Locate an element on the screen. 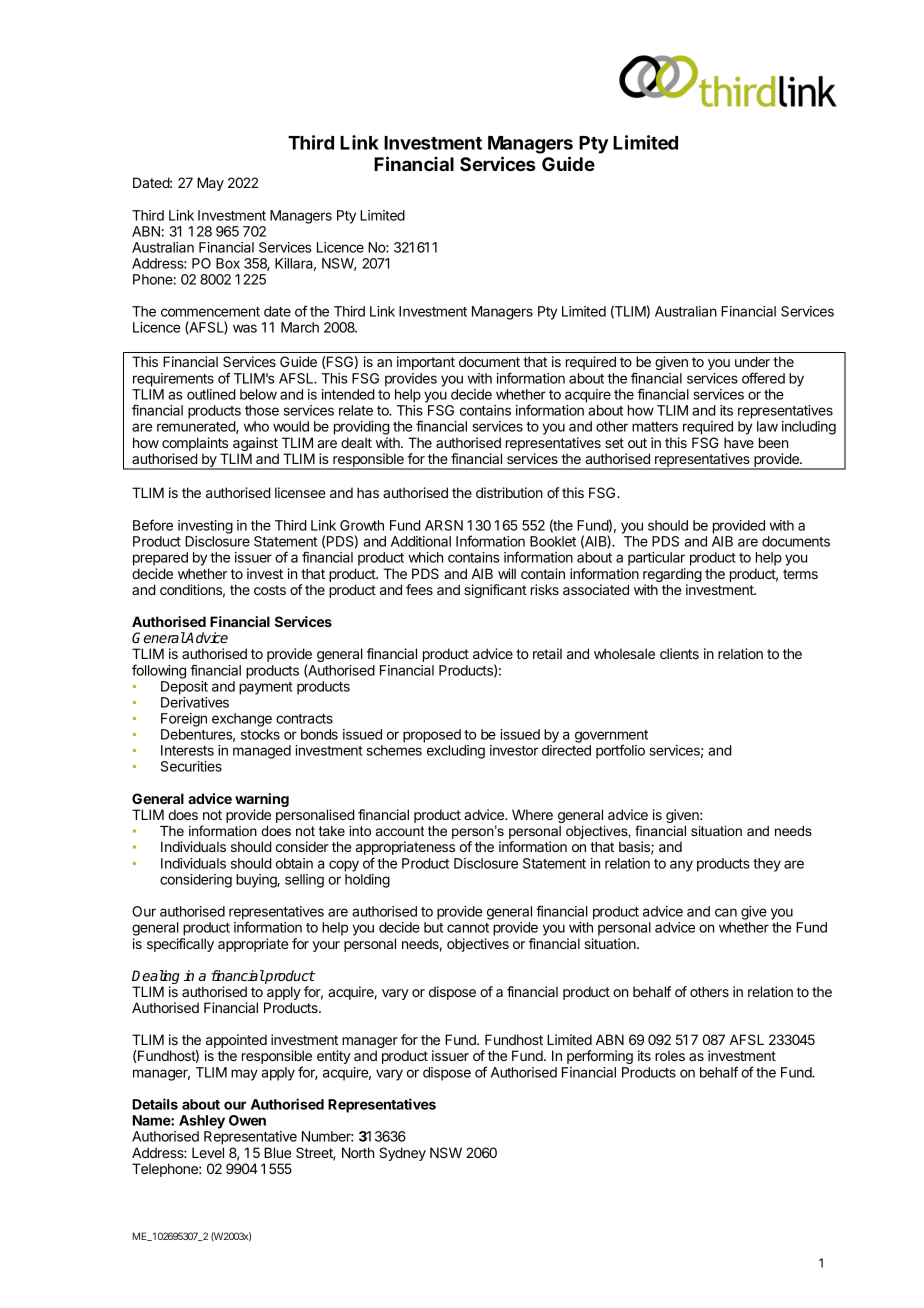  Where is located at coordinates (532, 814).
